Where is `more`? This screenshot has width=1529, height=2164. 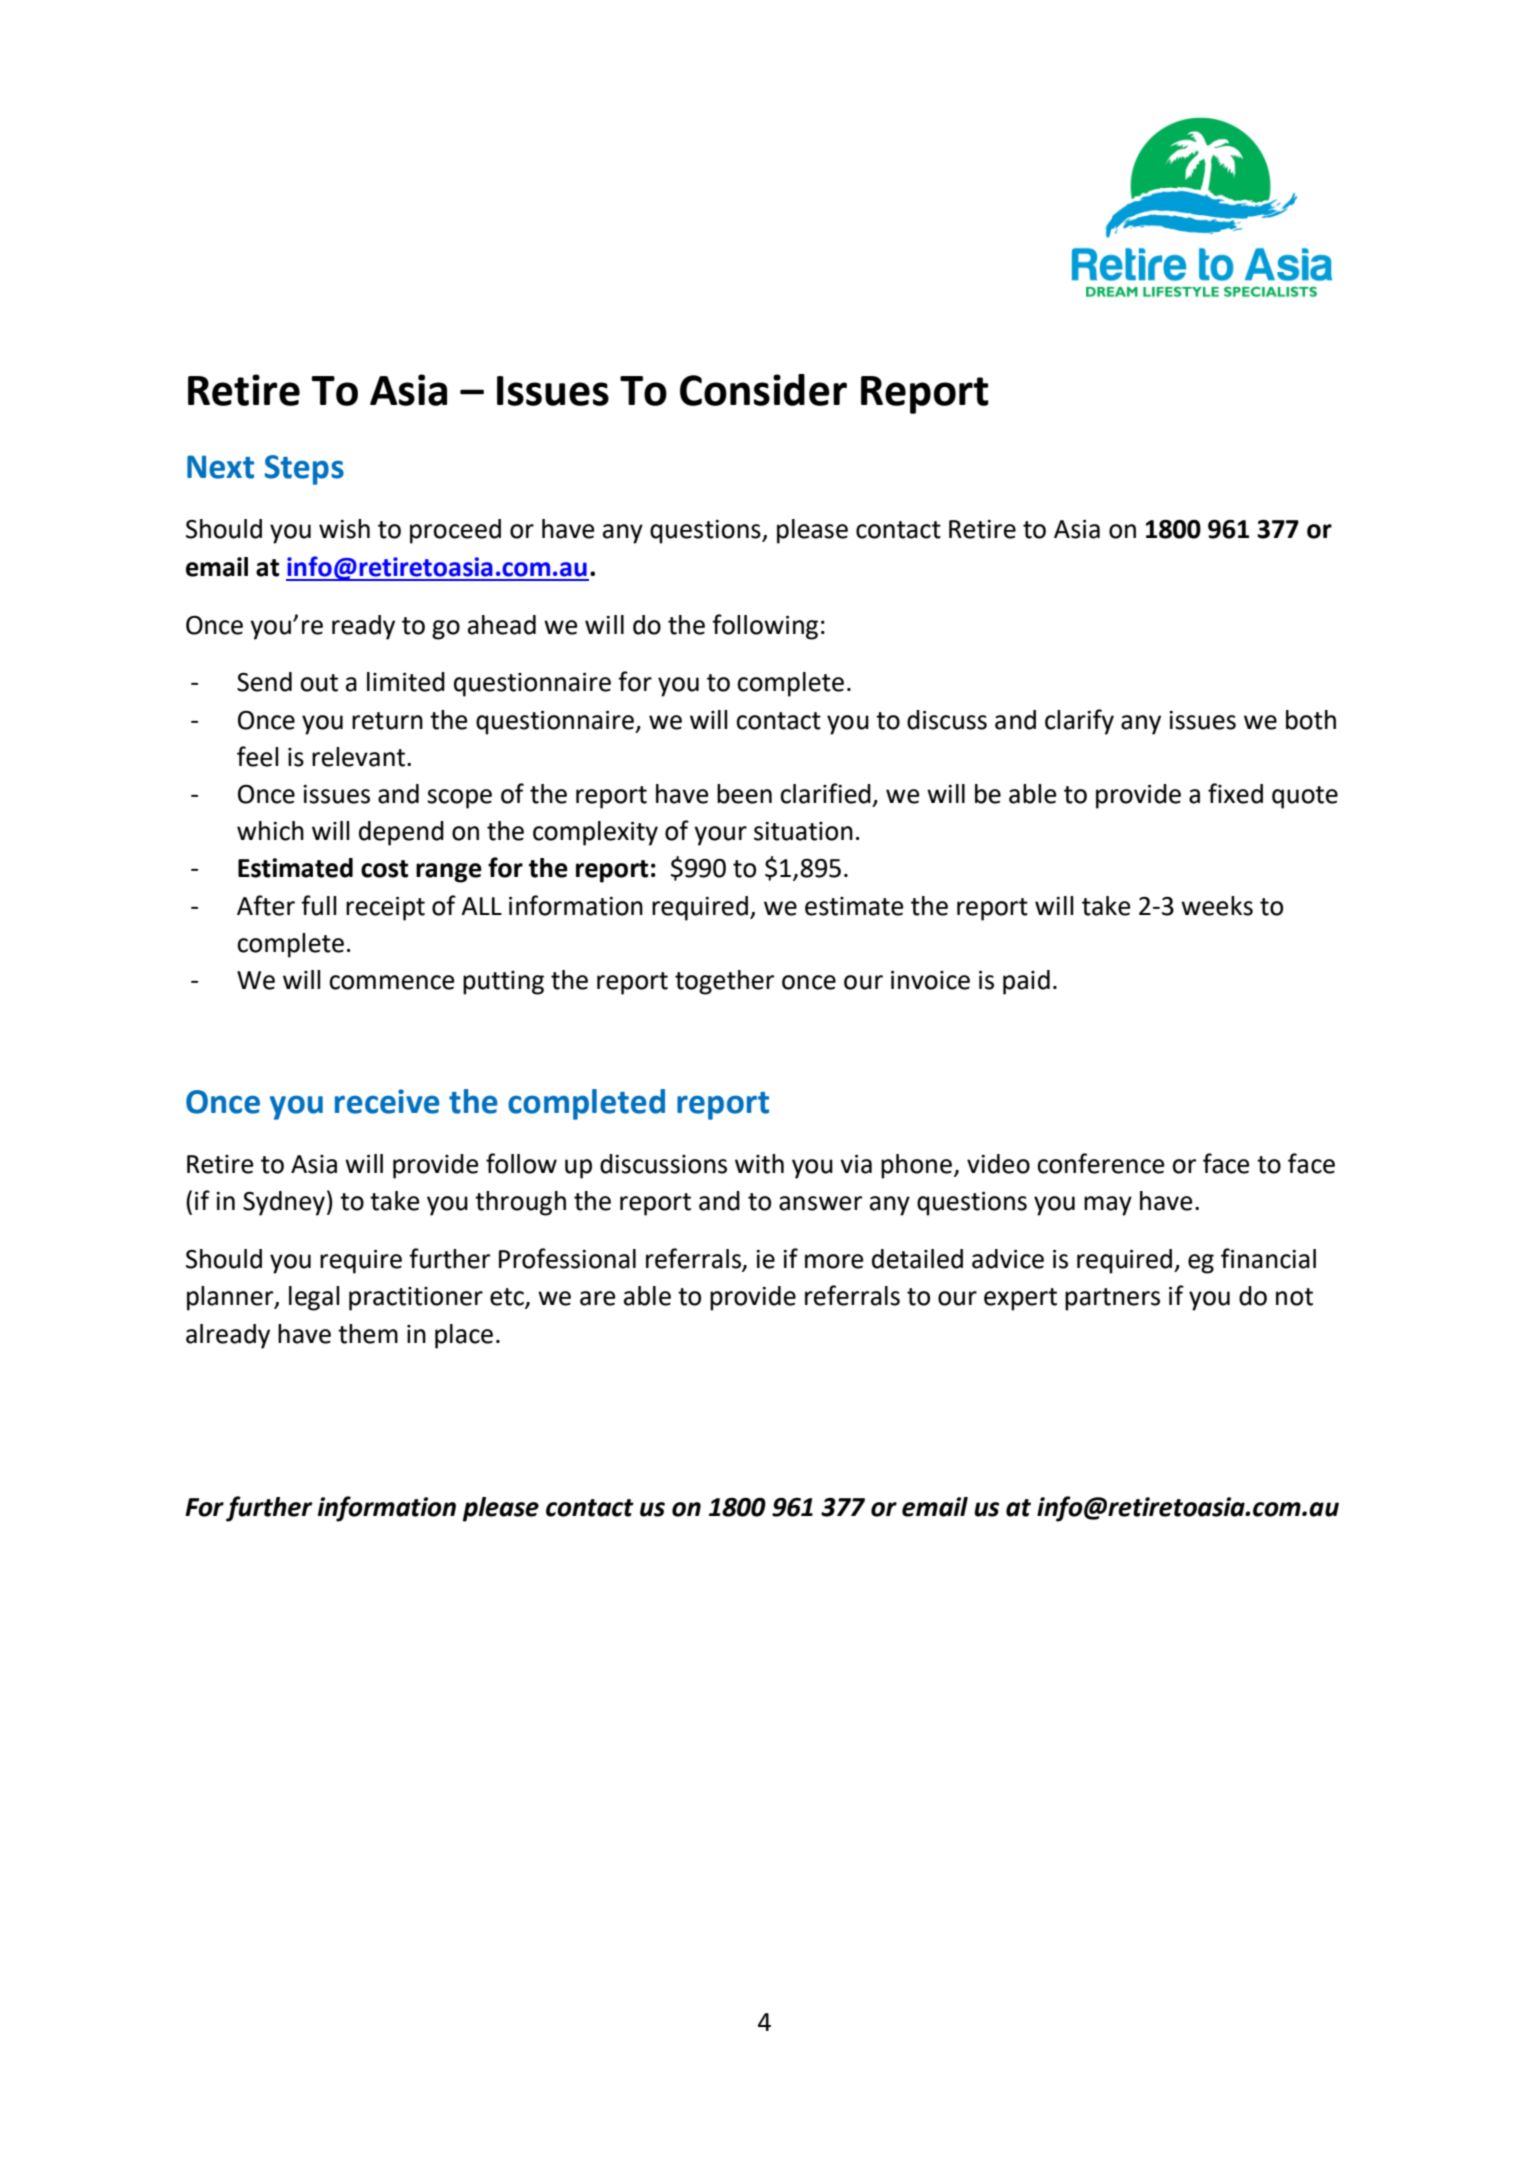
more is located at coordinates (834, 1261).
